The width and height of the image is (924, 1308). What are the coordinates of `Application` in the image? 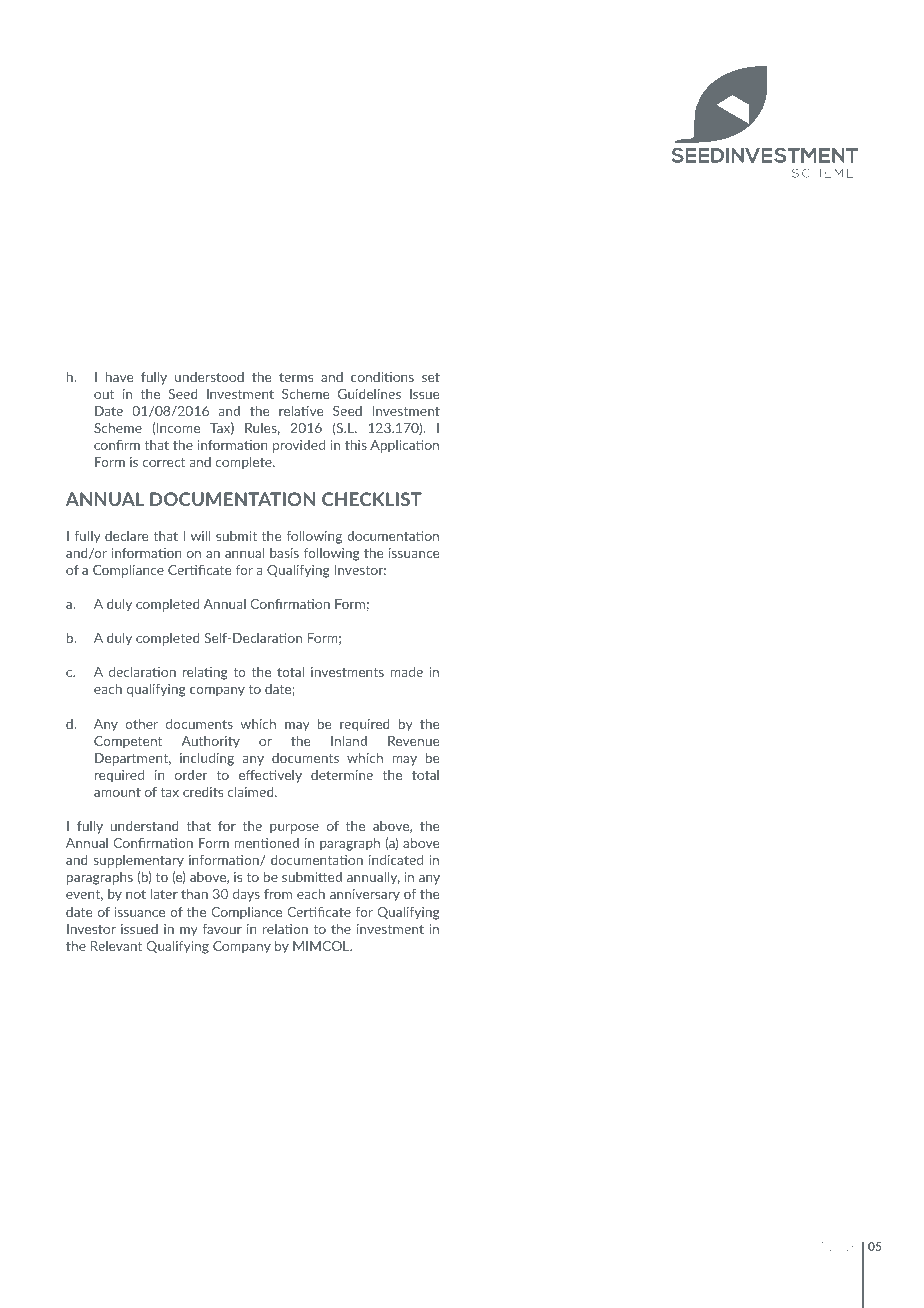 It's located at (404, 446).
